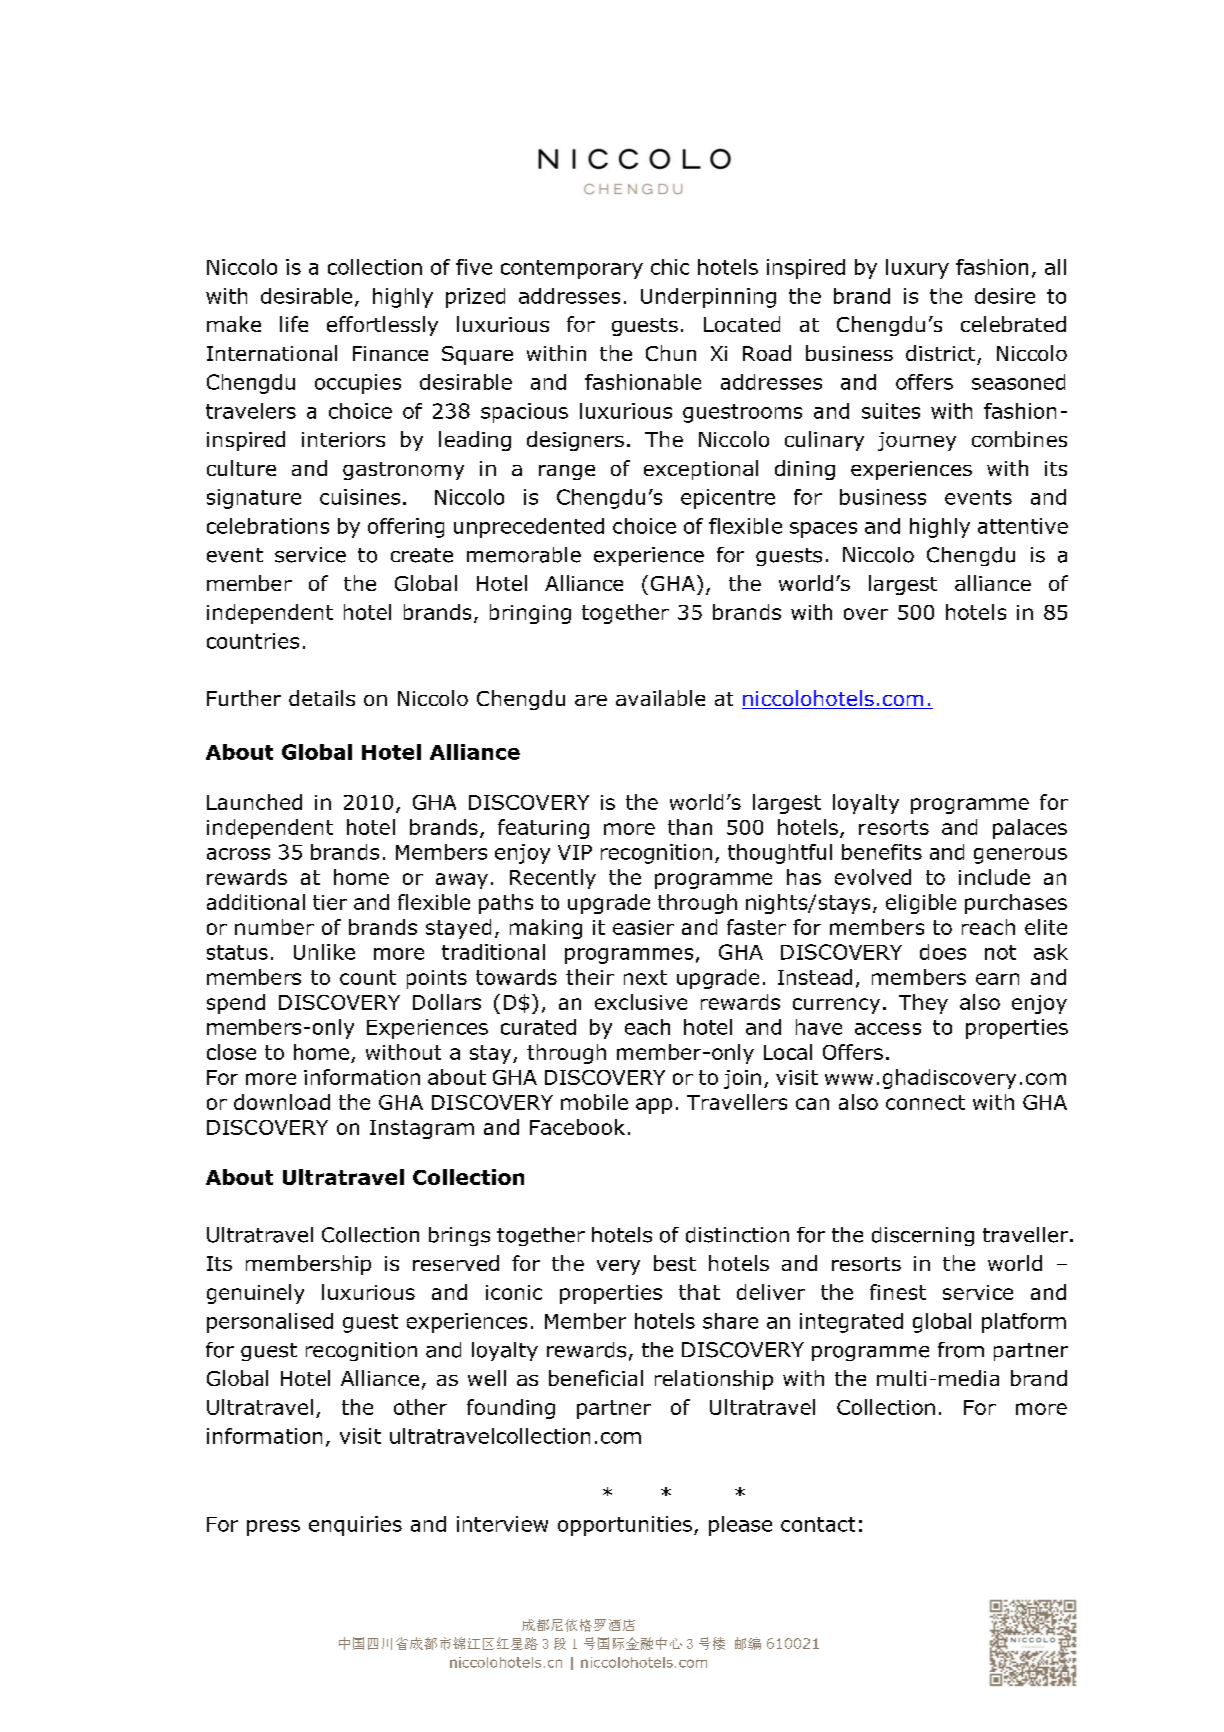  I want to click on enquiries, so click(355, 1526).
